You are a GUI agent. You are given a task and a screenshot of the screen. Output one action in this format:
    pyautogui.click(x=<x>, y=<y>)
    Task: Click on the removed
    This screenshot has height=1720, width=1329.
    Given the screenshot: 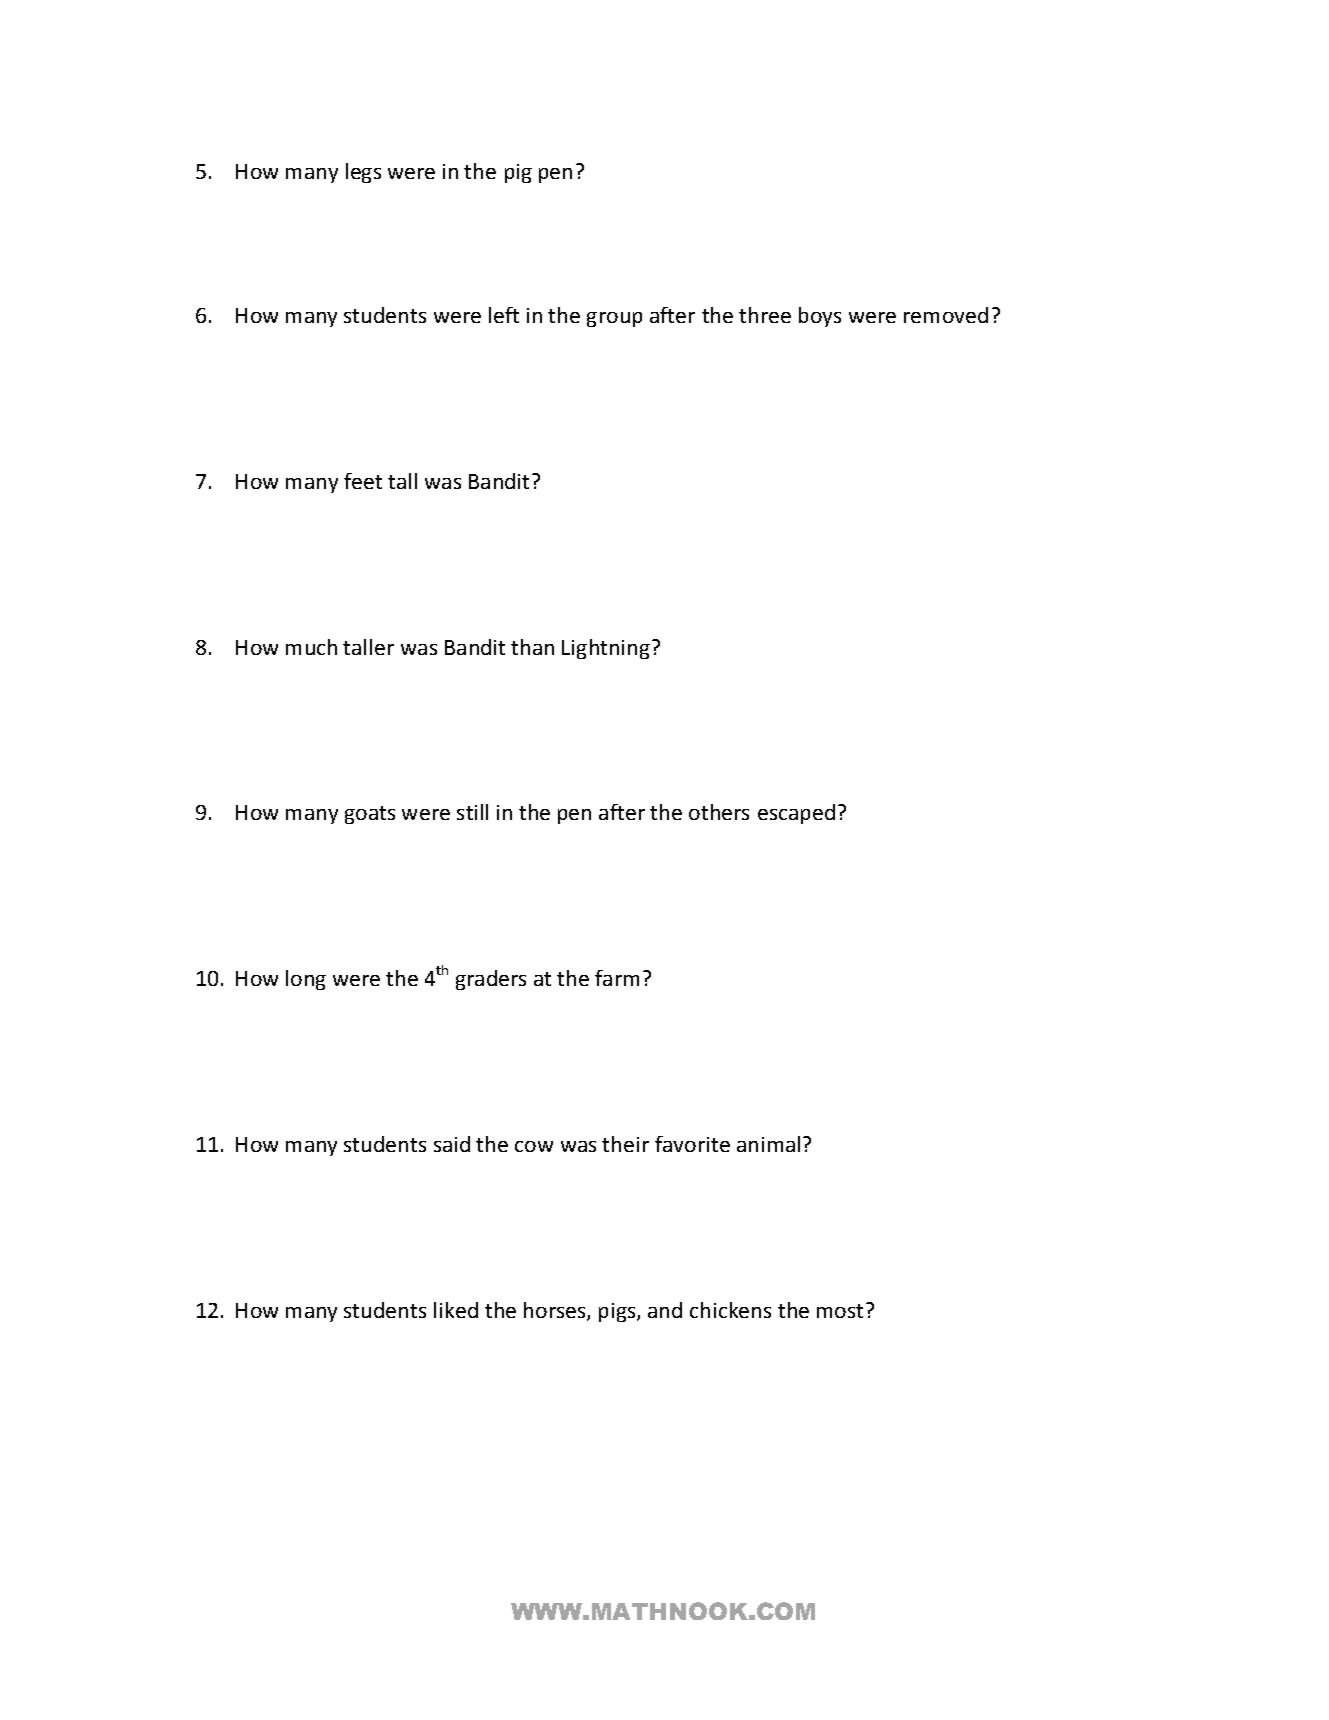 What is the action you would take?
    pyautogui.click(x=946, y=315)
